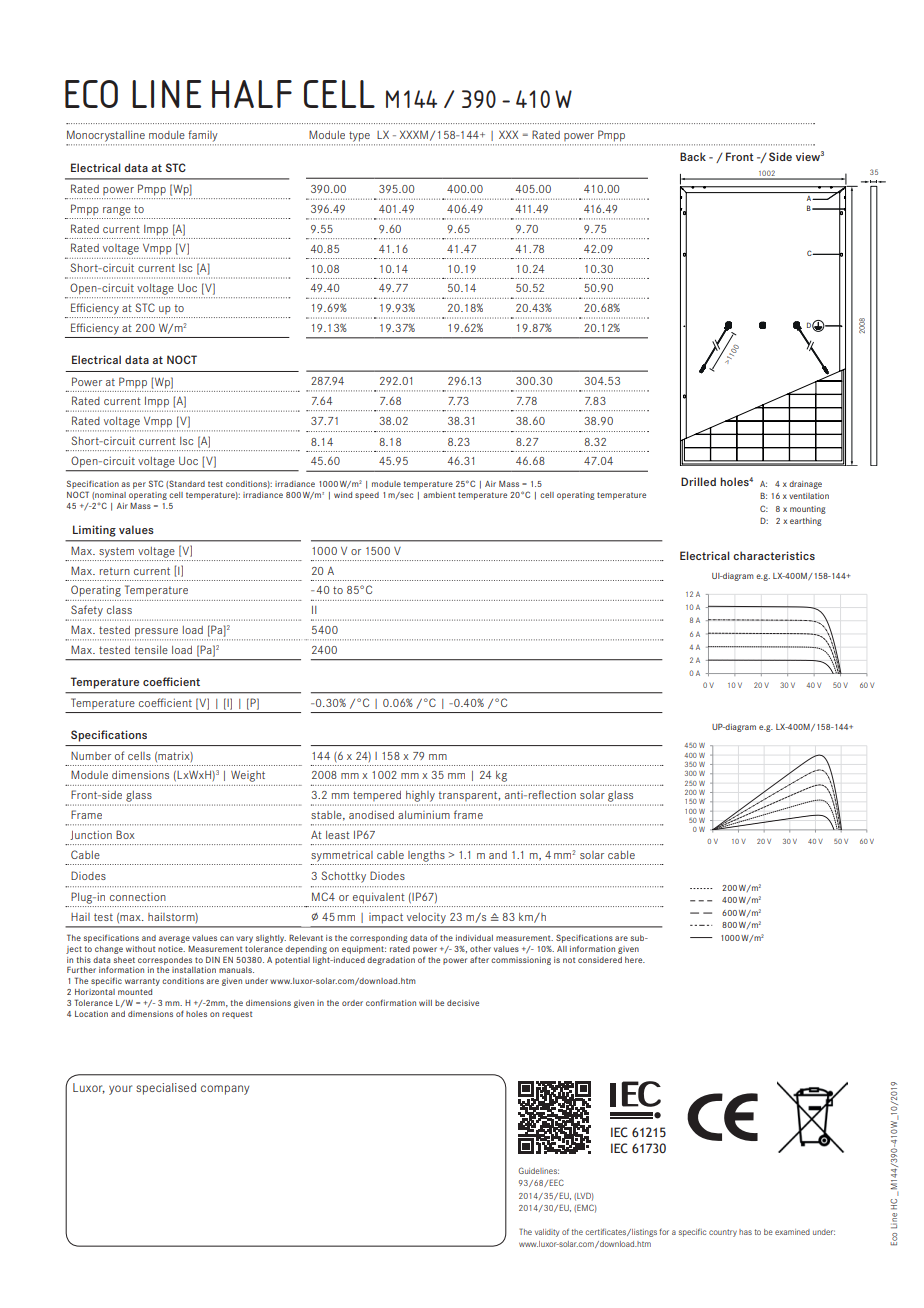 The height and width of the screenshot is (1308, 924). Describe the element at coordinates (359, 136) in the screenshot. I see `type` at that location.
